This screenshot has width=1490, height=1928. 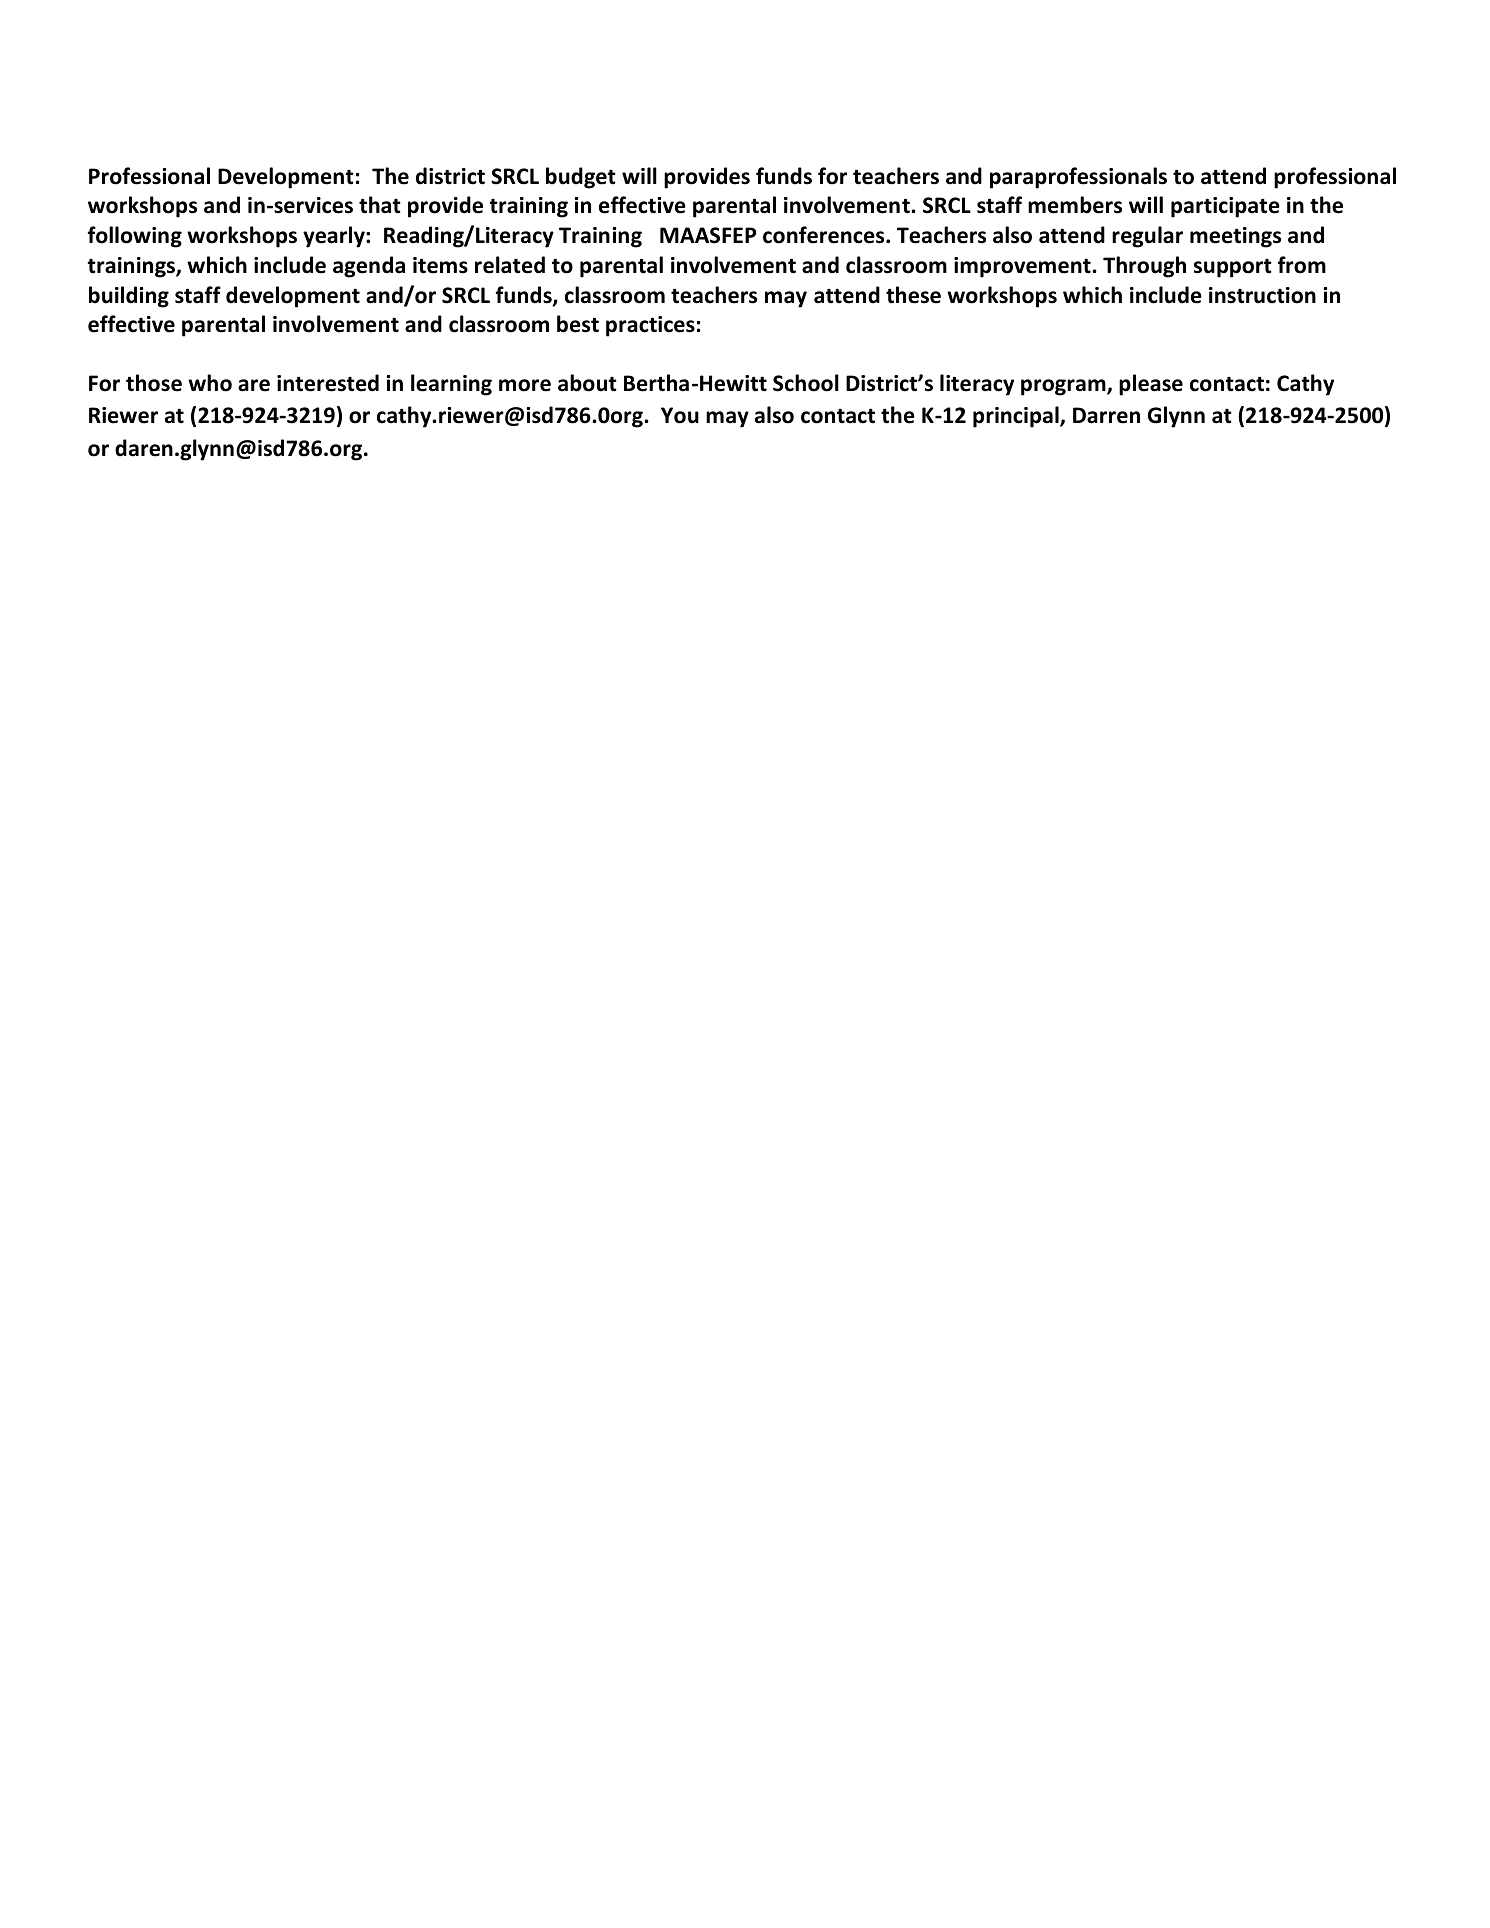 What do you see at coordinates (578, 324) in the screenshot?
I see `best` at bounding box center [578, 324].
